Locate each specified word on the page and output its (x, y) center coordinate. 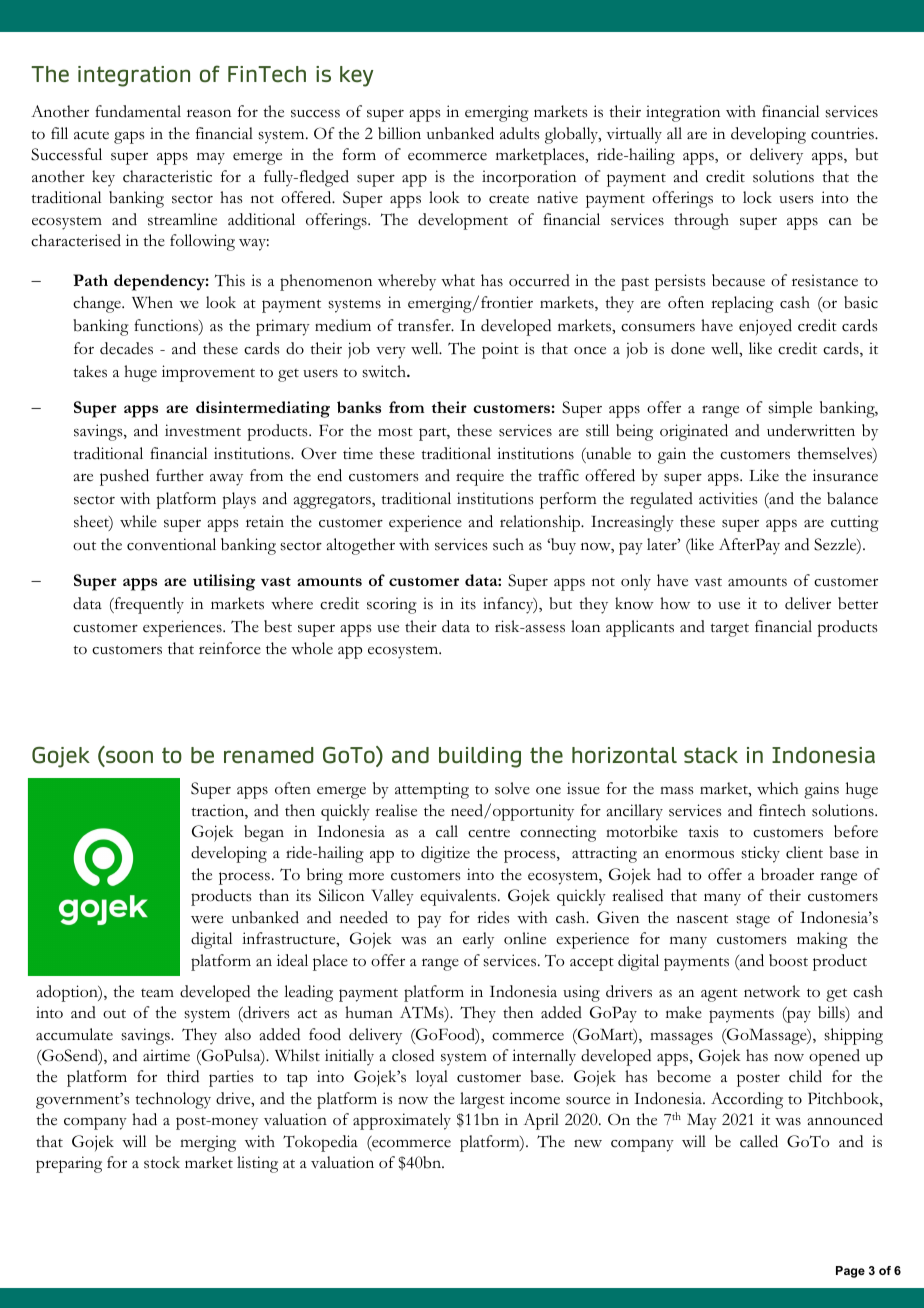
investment (203, 430)
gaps (129, 137)
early (478, 940)
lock (757, 197)
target (729, 630)
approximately (402, 1121)
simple (790, 409)
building (480, 757)
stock (162, 1162)
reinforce (230, 648)
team (157, 993)
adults (520, 133)
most (395, 432)
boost (788, 960)
